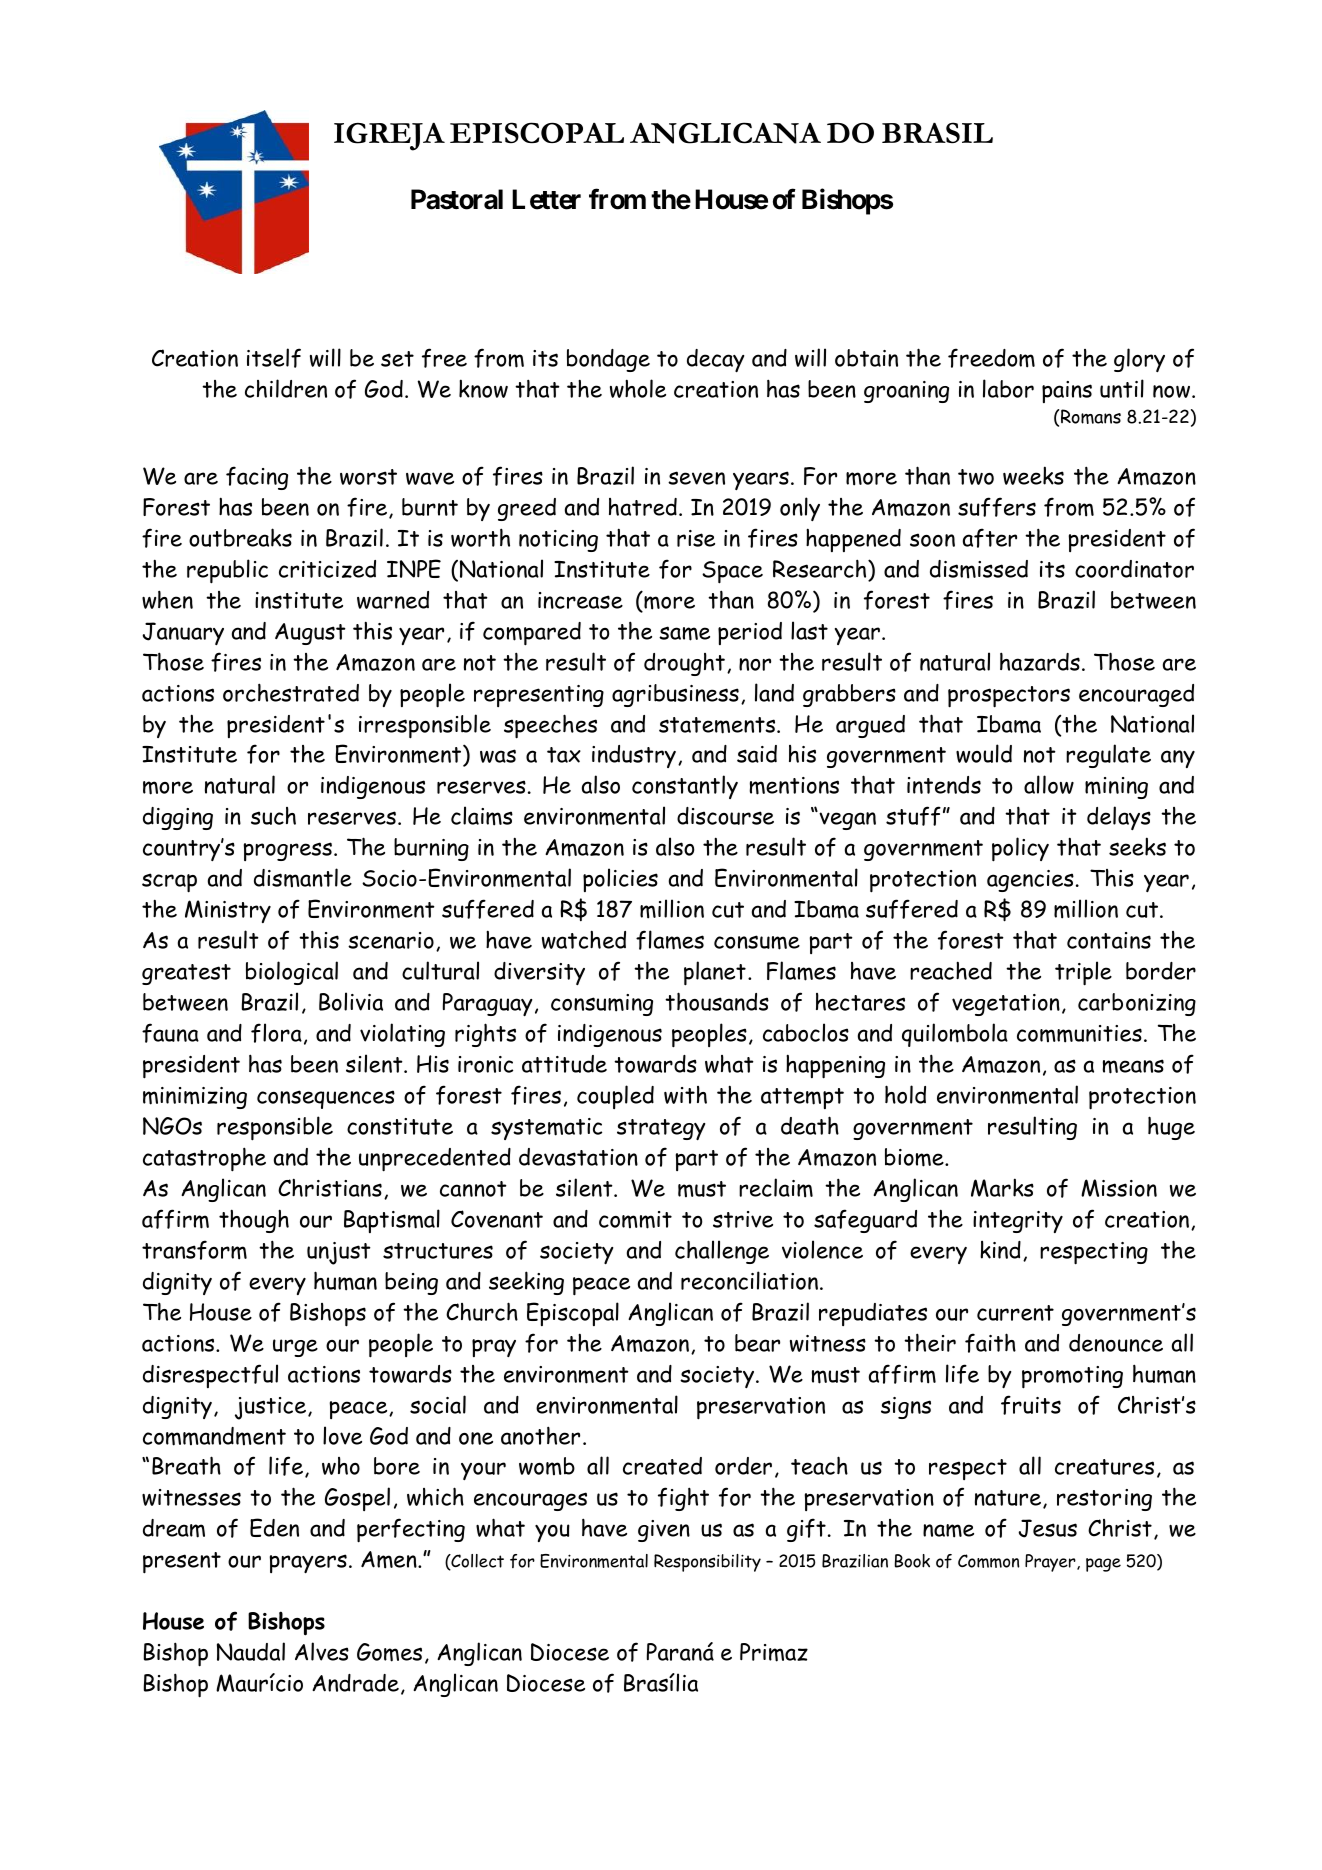 This screenshot has width=1322, height=1870. Describe the element at coordinates (707, 1563) in the screenshot. I see `Responsibility` at that location.
